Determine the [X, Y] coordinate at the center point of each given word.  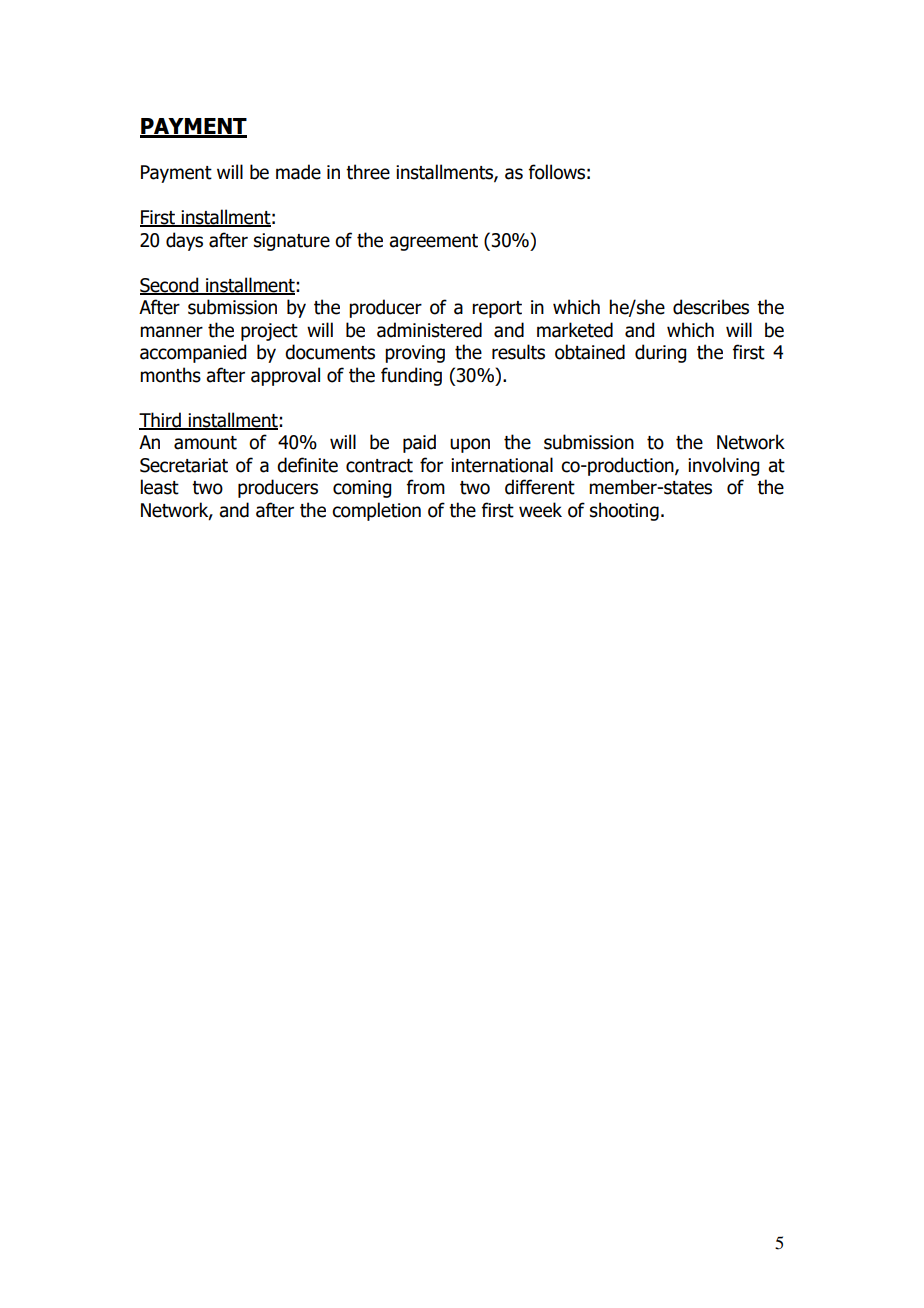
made [298, 172]
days [184, 241]
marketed [575, 330]
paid [419, 443]
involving [723, 466]
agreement [433, 242]
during [660, 353]
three [368, 172]
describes [711, 307]
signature [292, 242]
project [269, 332]
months [170, 375]
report [497, 309]
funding [411, 376]
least [160, 487]
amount [205, 443]
